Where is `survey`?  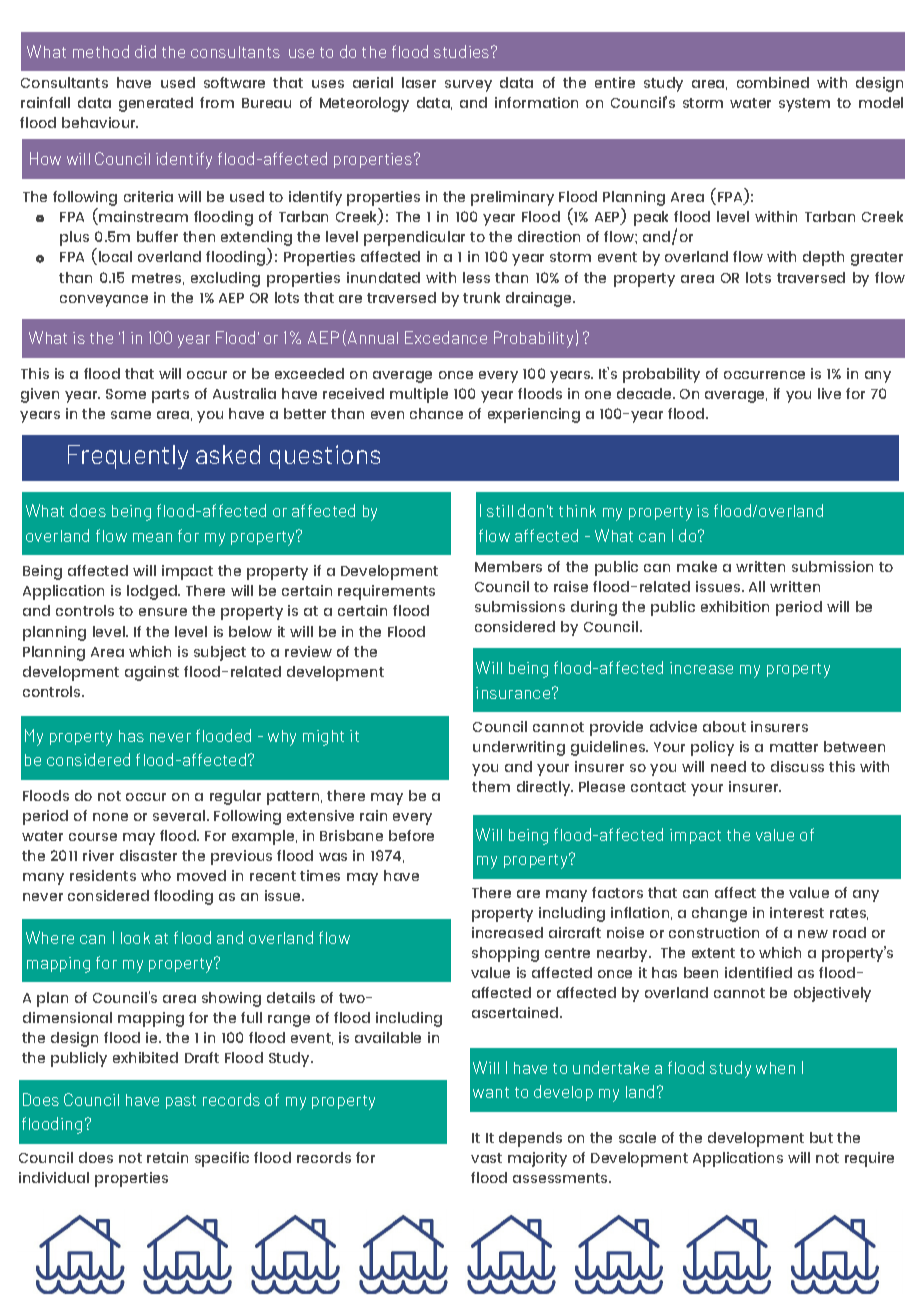
survey is located at coordinates (468, 86).
